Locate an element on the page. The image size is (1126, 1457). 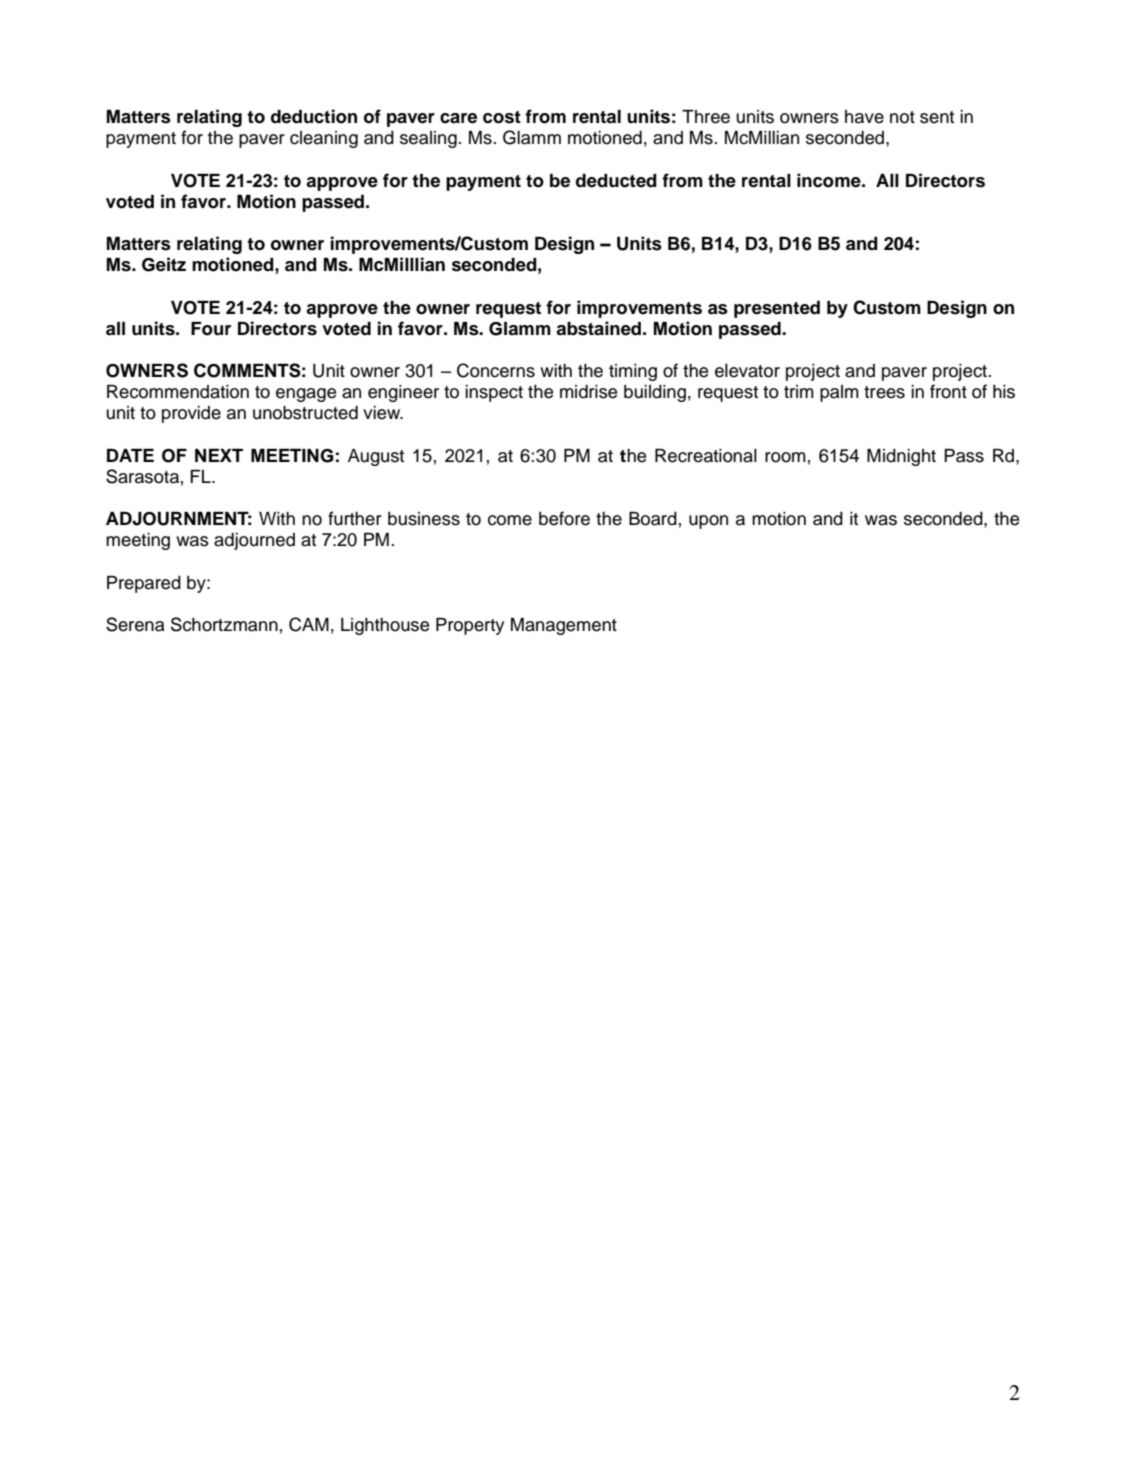
timing is located at coordinates (633, 372).
